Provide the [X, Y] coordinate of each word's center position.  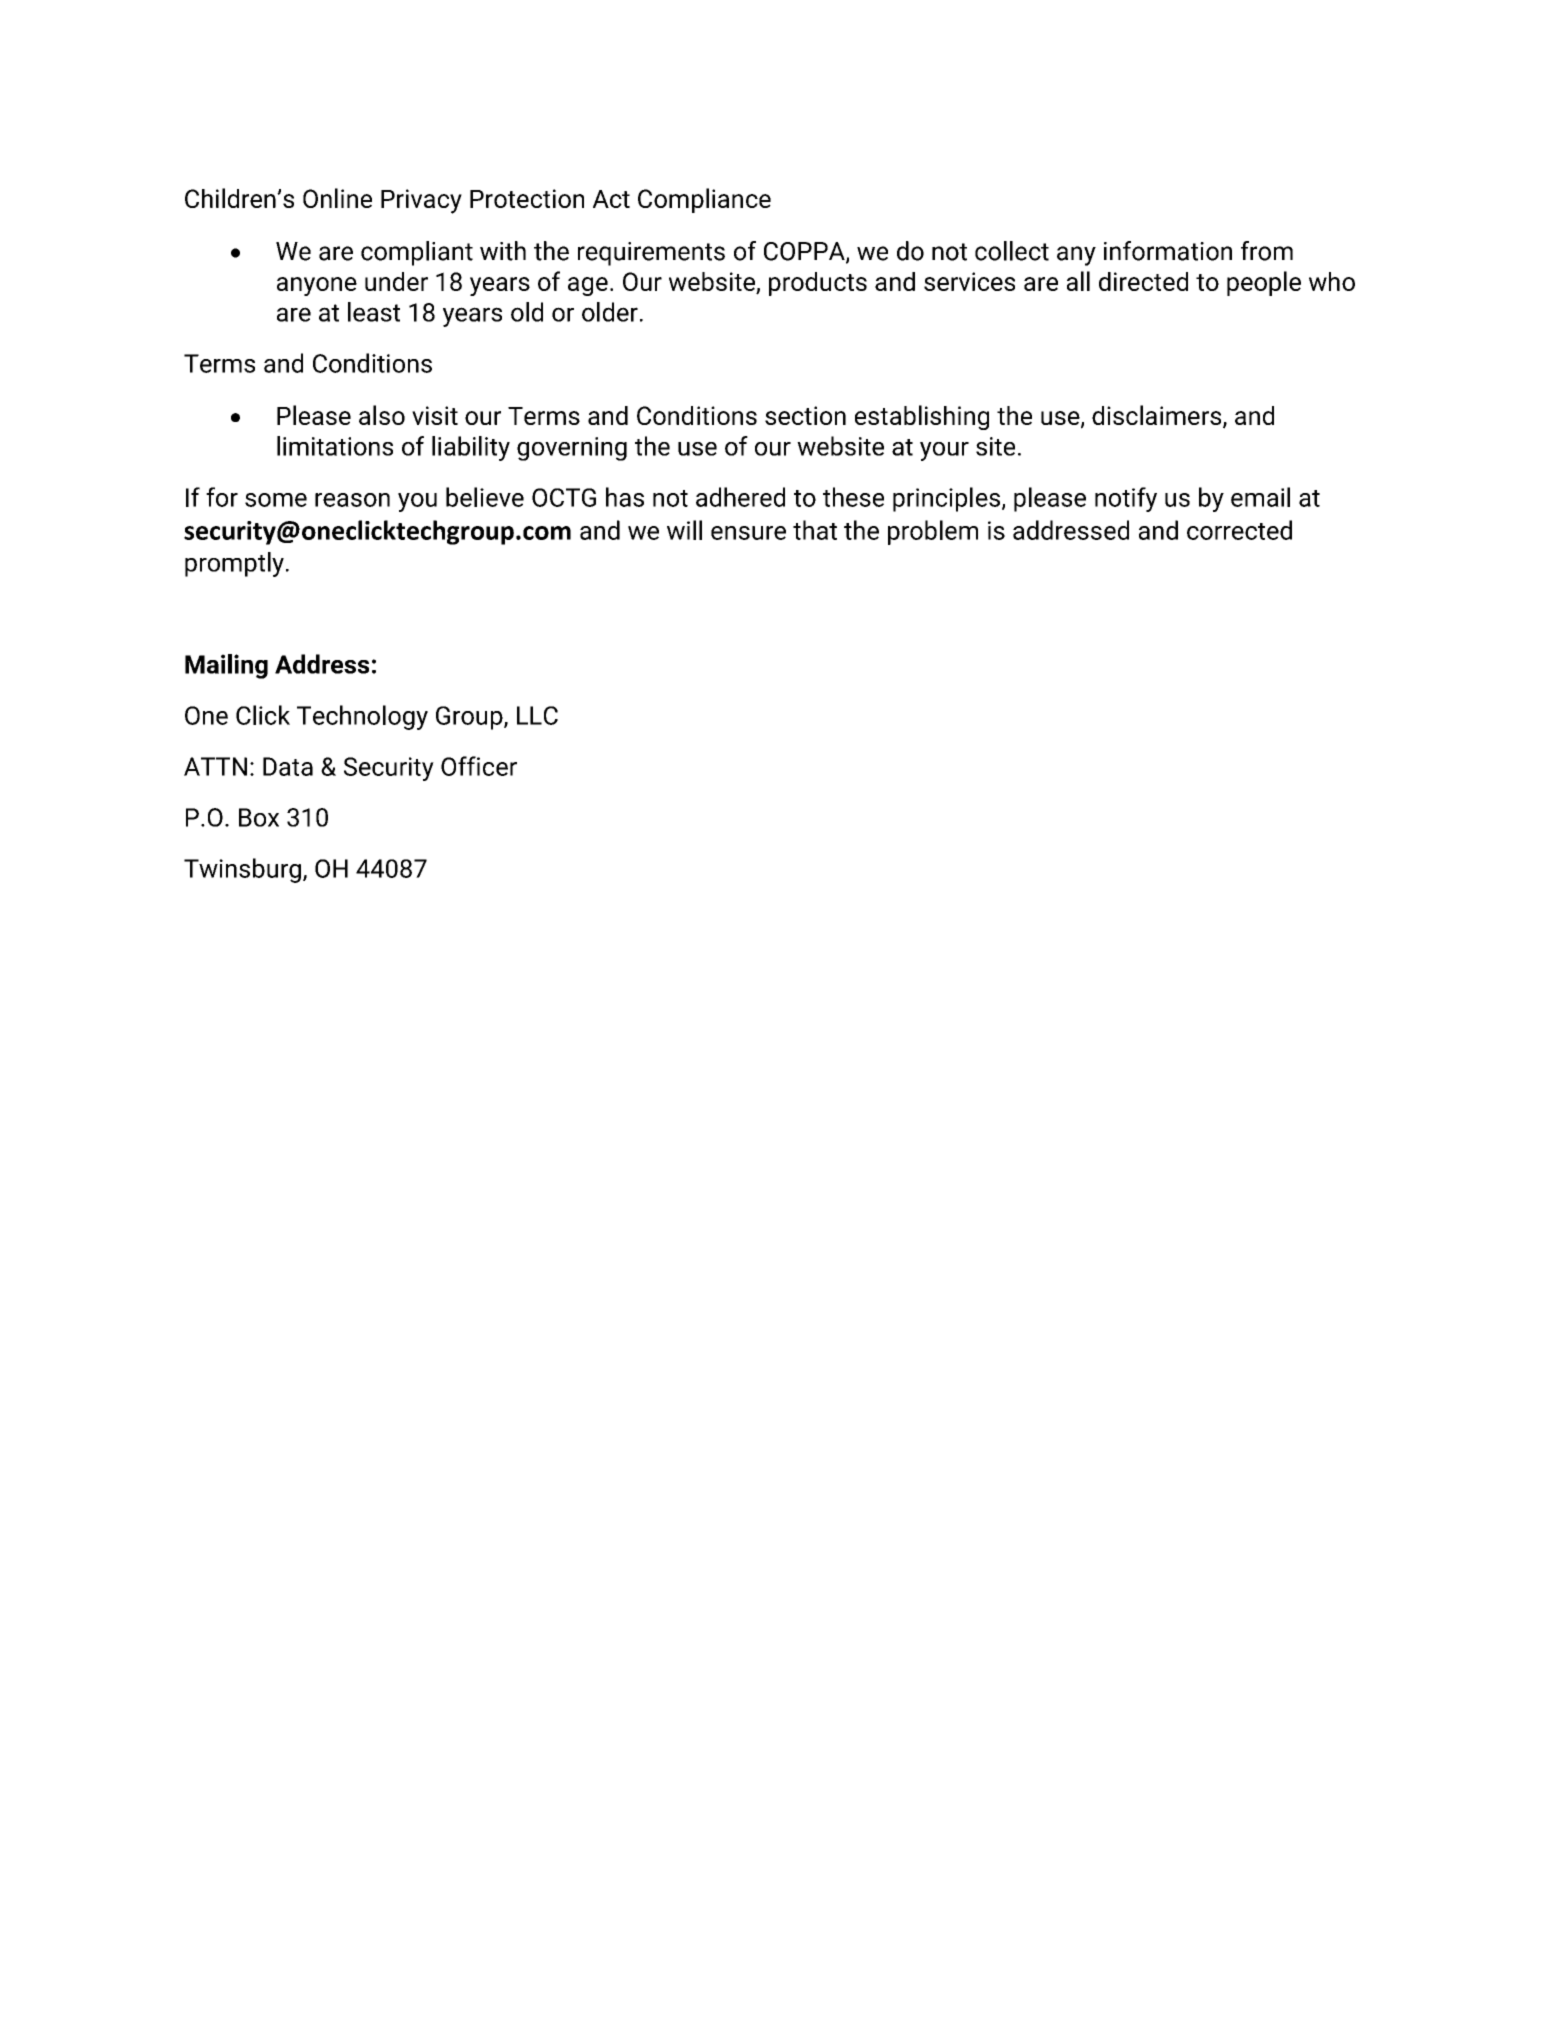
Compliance [704, 200]
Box [259, 817]
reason [352, 500]
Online [337, 198]
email [1260, 497]
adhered [740, 497]
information [1168, 251]
